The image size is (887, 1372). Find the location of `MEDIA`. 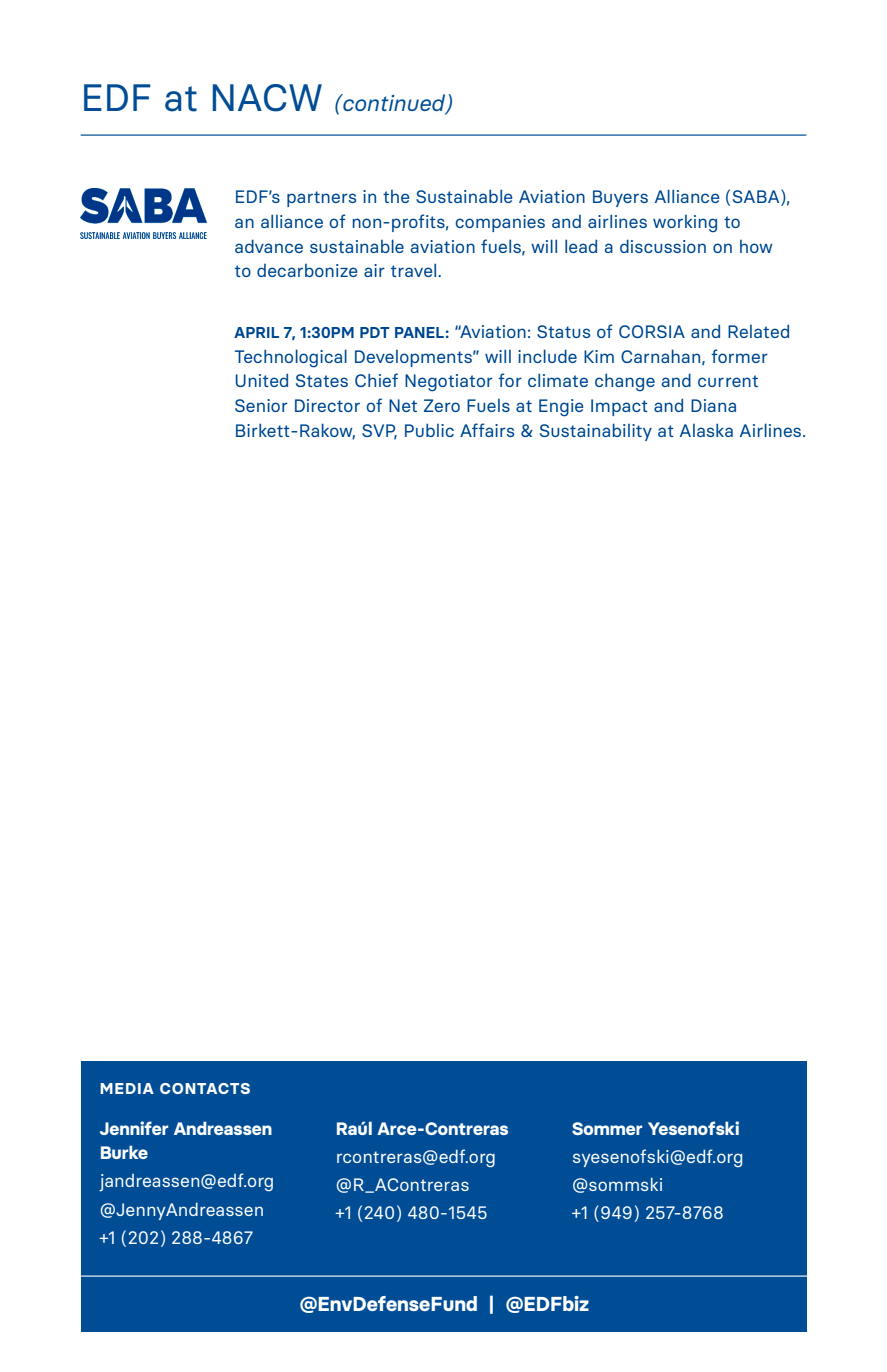

MEDIA is located at coordinates (127, 1088).
